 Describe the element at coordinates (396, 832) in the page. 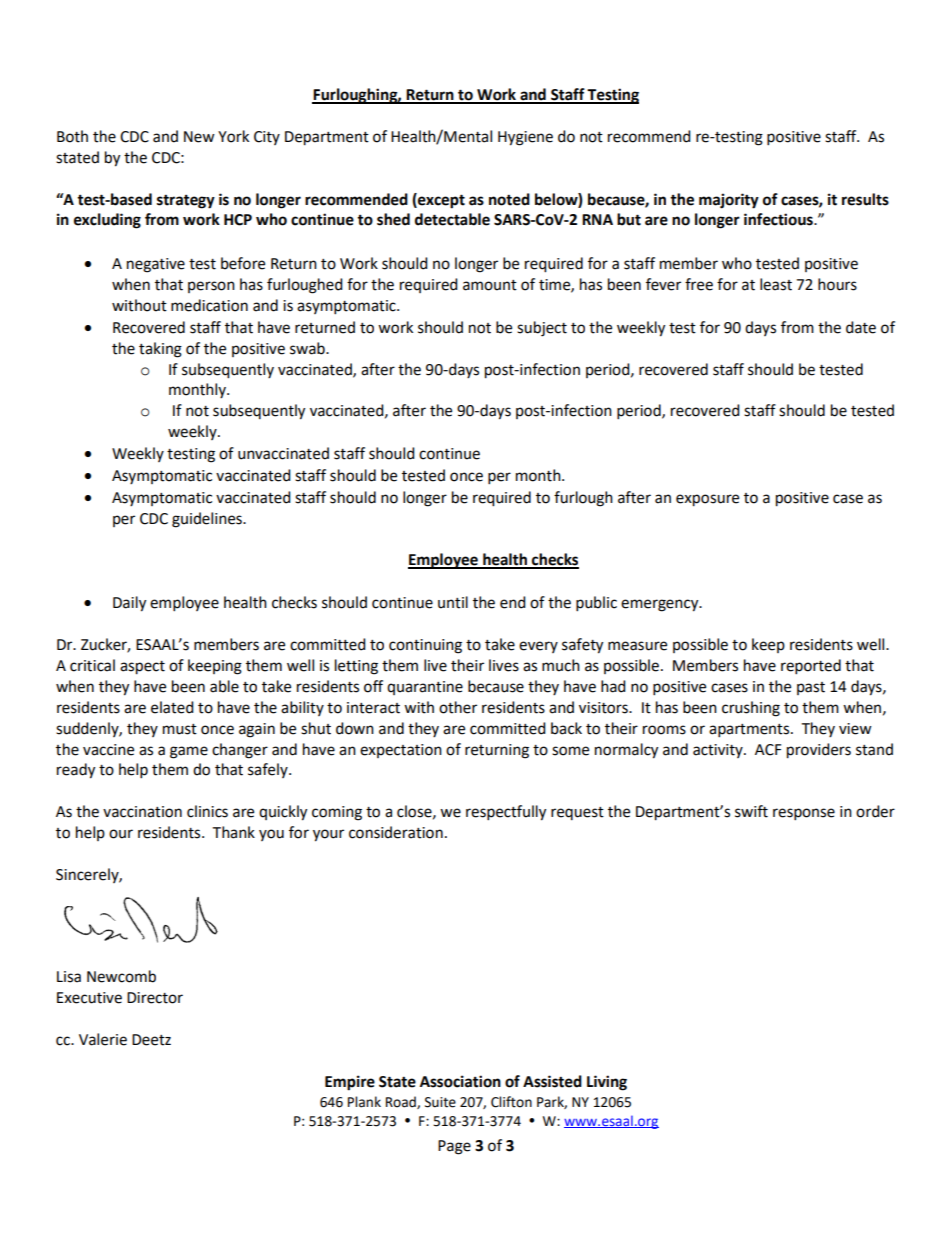

I see `consideration` at that location.
